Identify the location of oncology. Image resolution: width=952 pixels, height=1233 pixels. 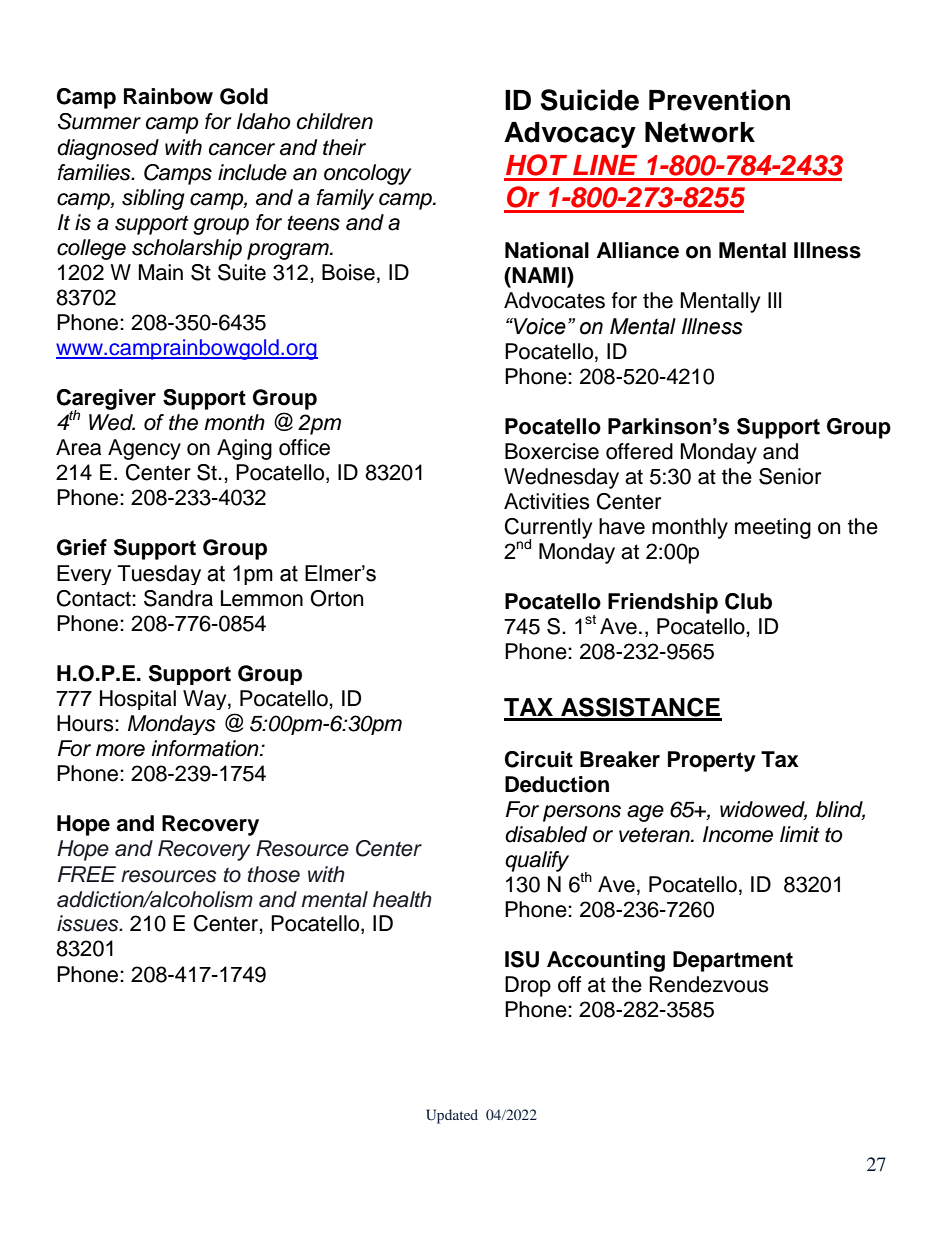
(367, 174).
